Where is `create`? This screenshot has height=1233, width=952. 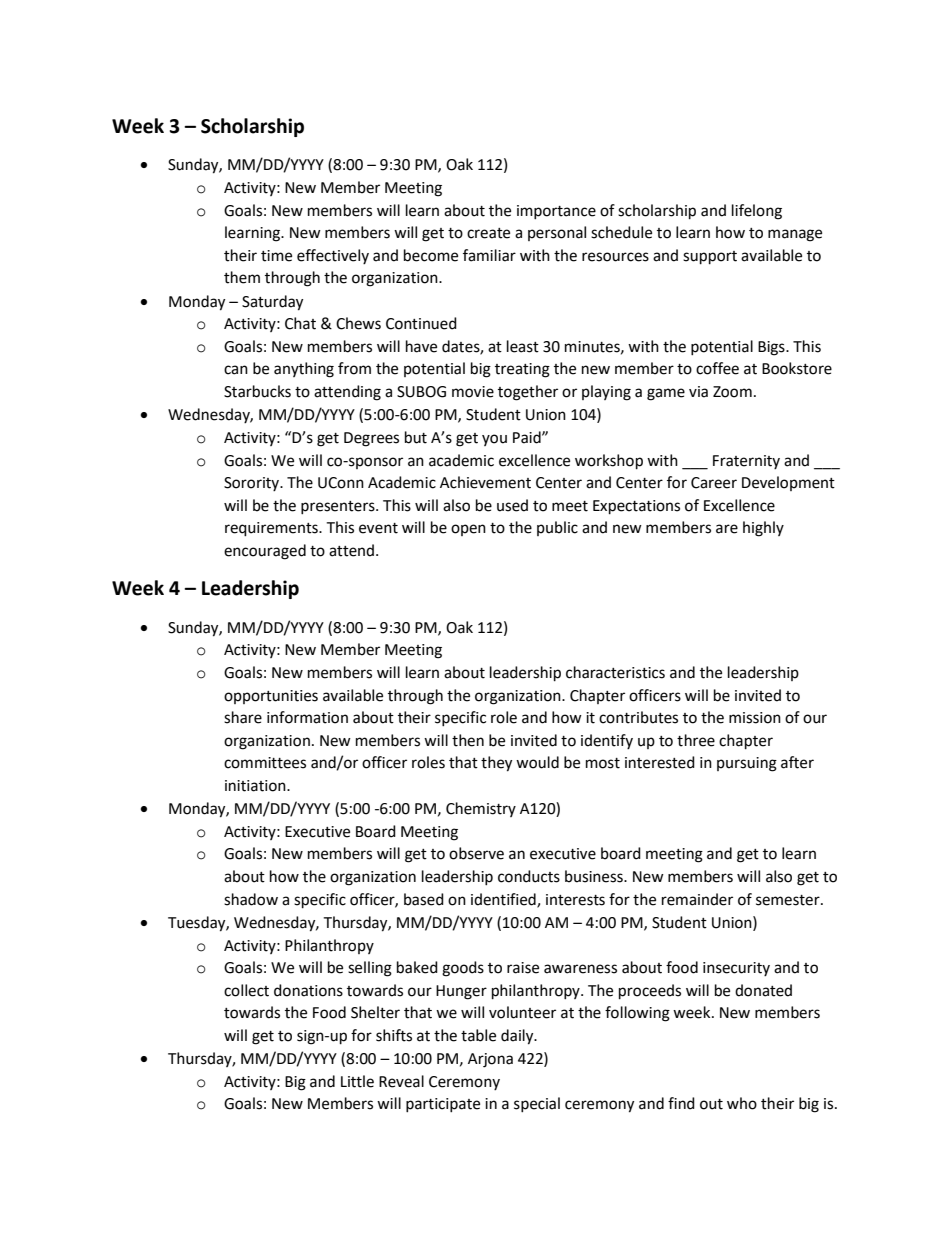 create is located at coordinates (488, 233).
